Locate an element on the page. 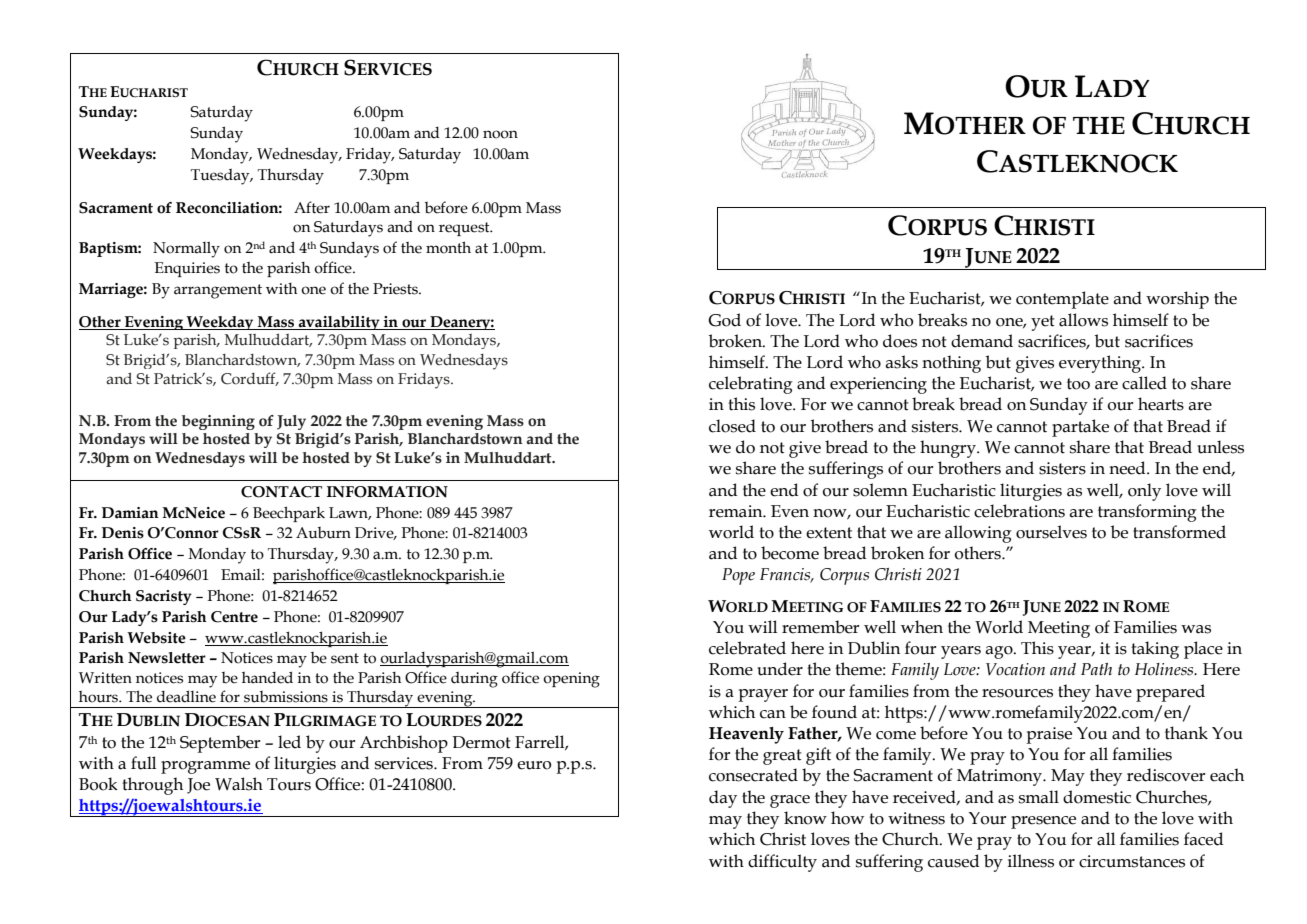 The width and height of the page is (1307, 924). Tuesday is located at coordinates (221, 177).
